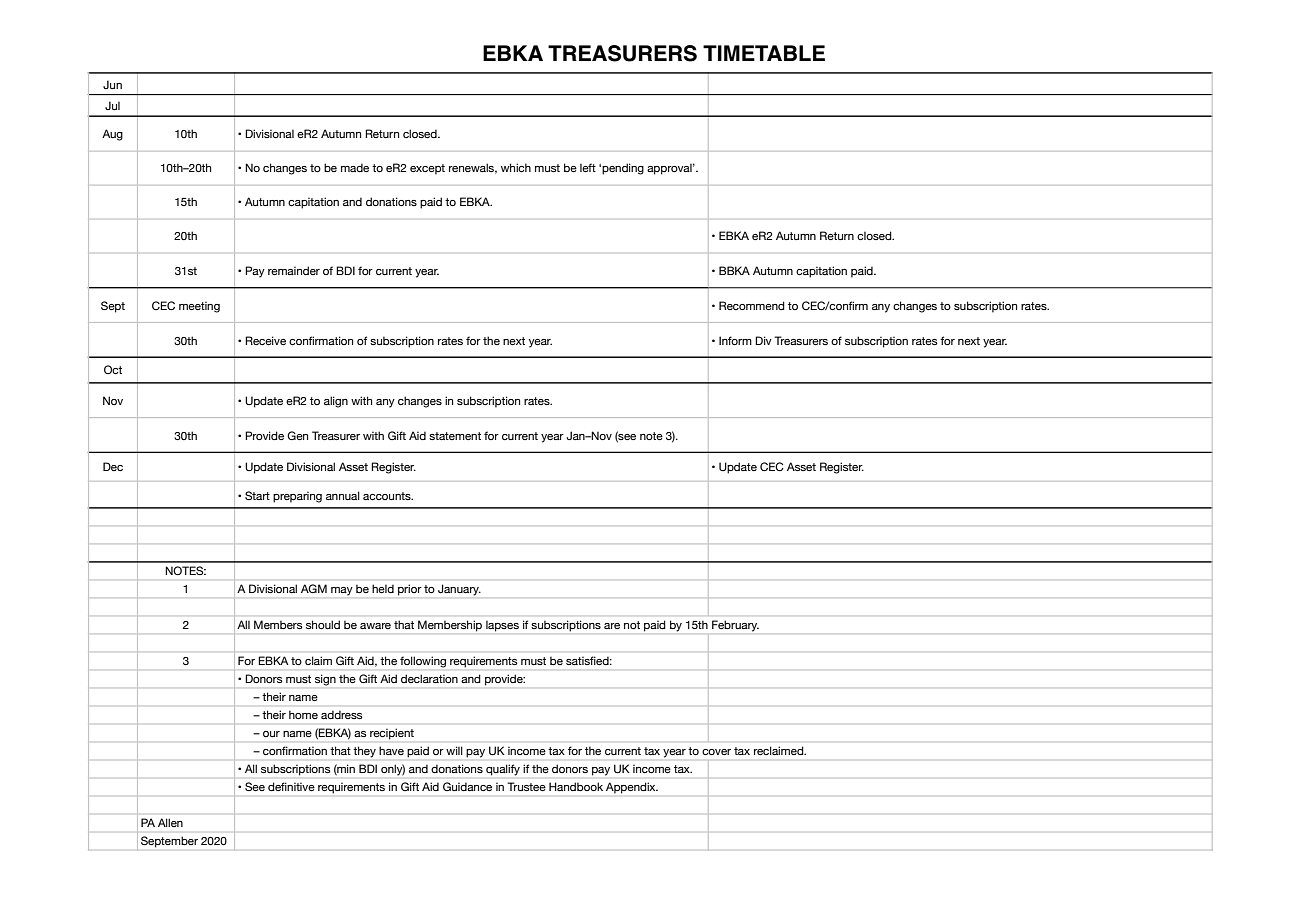 This screenshot has width=1308, height=924. What do you see at coordinates (199, 307) in the screenshot?
I see `meeting` at bounding box center [199, 307].
